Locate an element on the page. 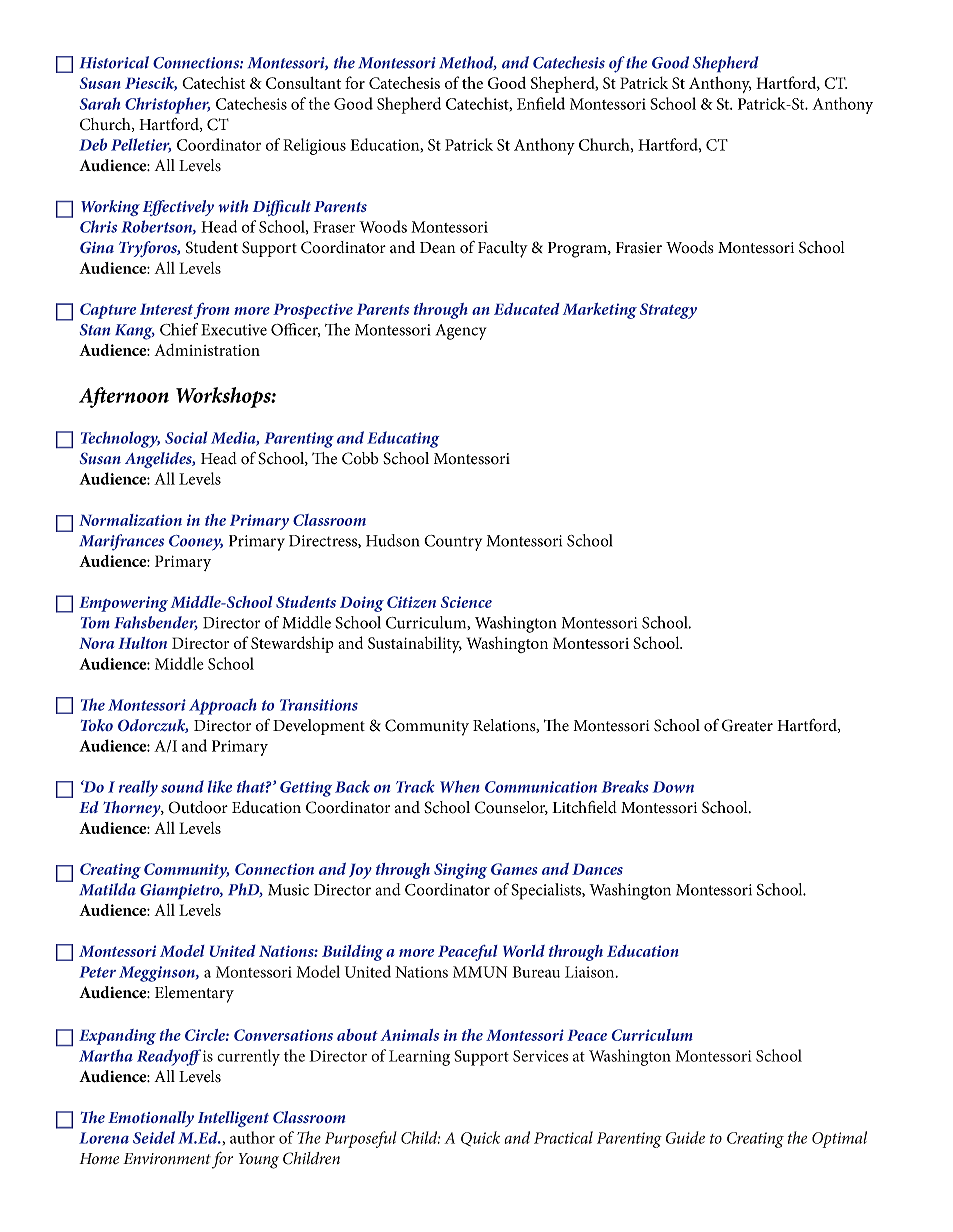 This image has height=1232, width=953. Pelletier is located at coordinates (141, 145).
